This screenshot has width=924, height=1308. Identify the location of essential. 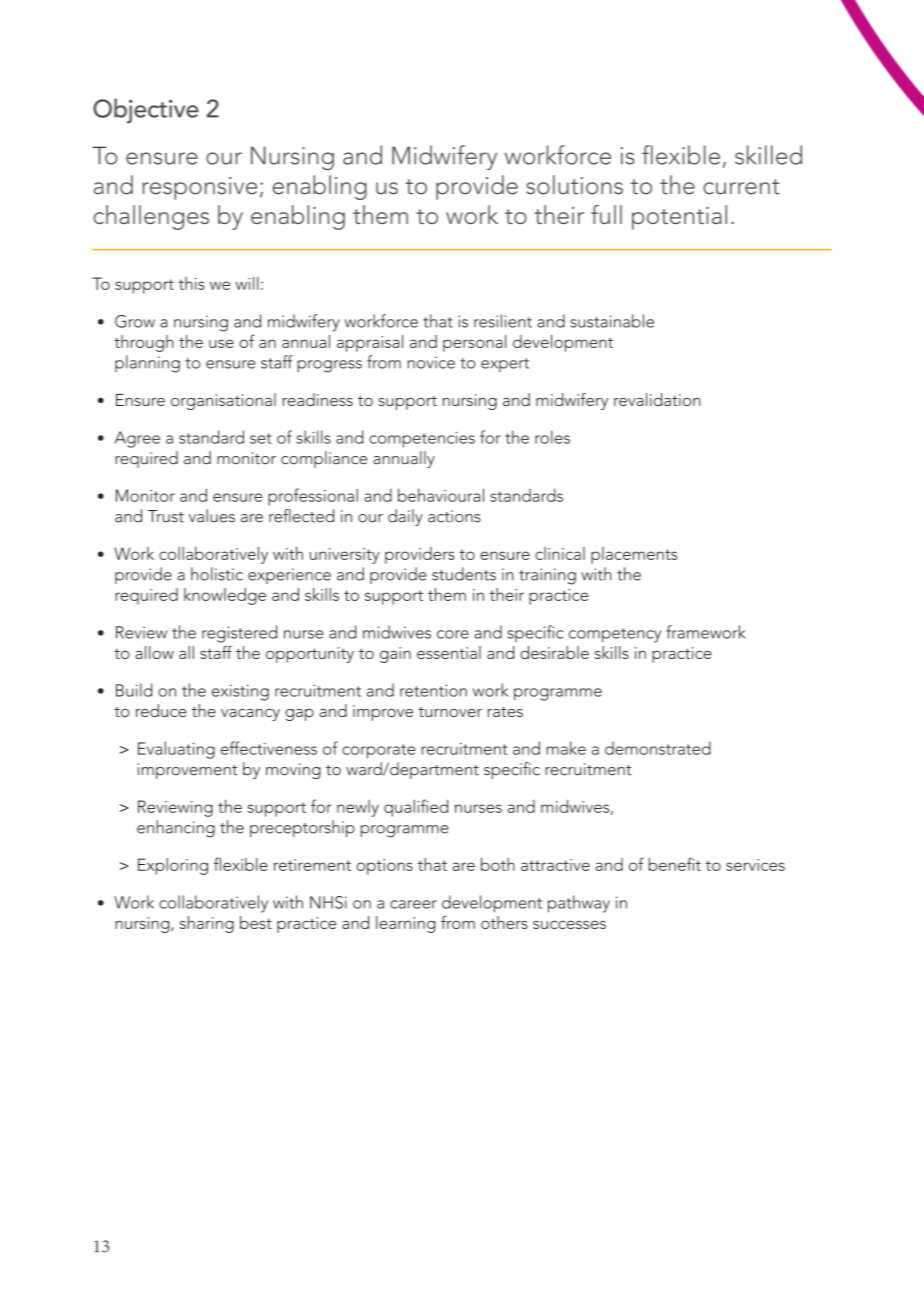
(449, 652).
